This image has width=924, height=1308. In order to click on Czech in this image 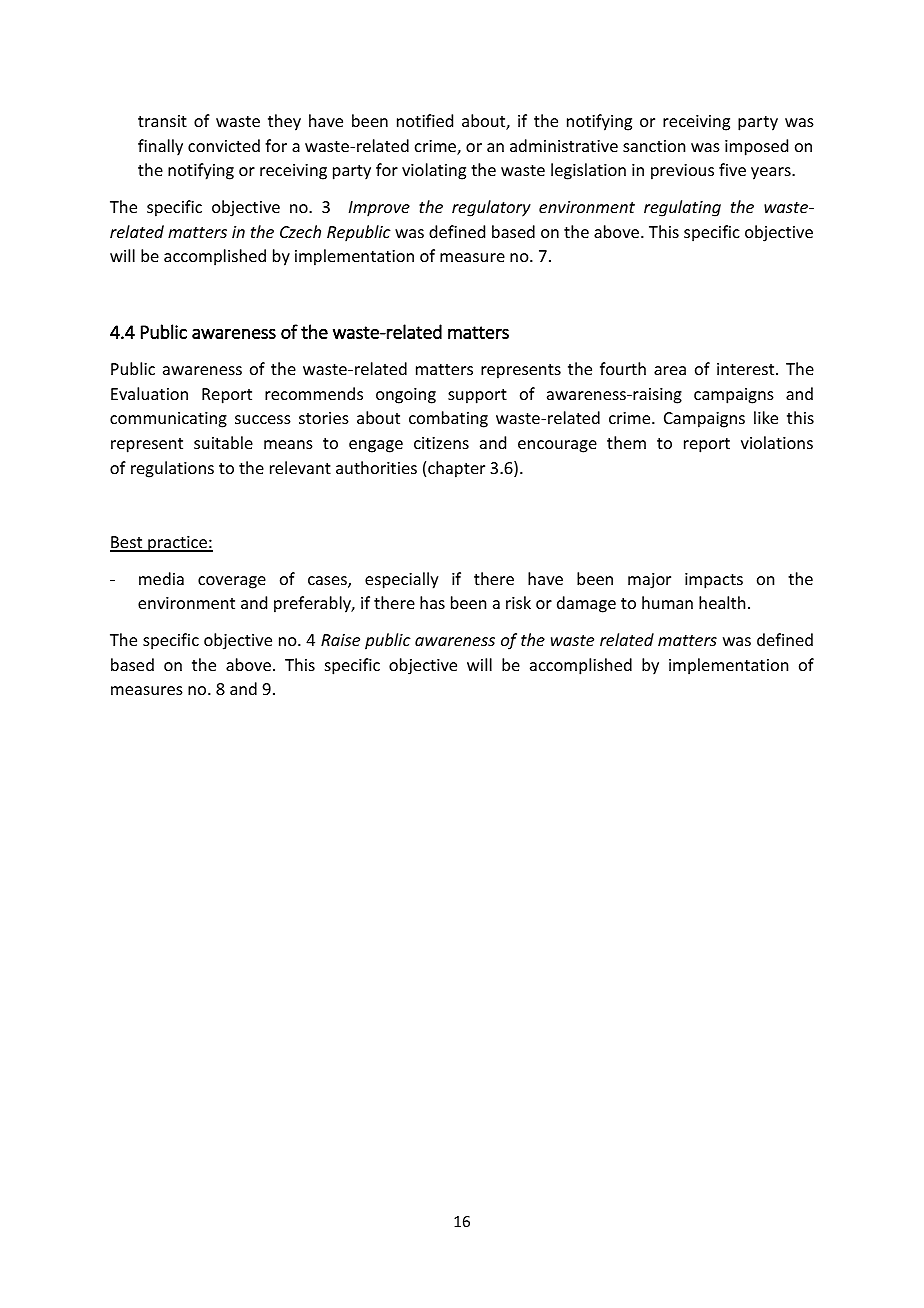, I will do `click(300, 231)`.
